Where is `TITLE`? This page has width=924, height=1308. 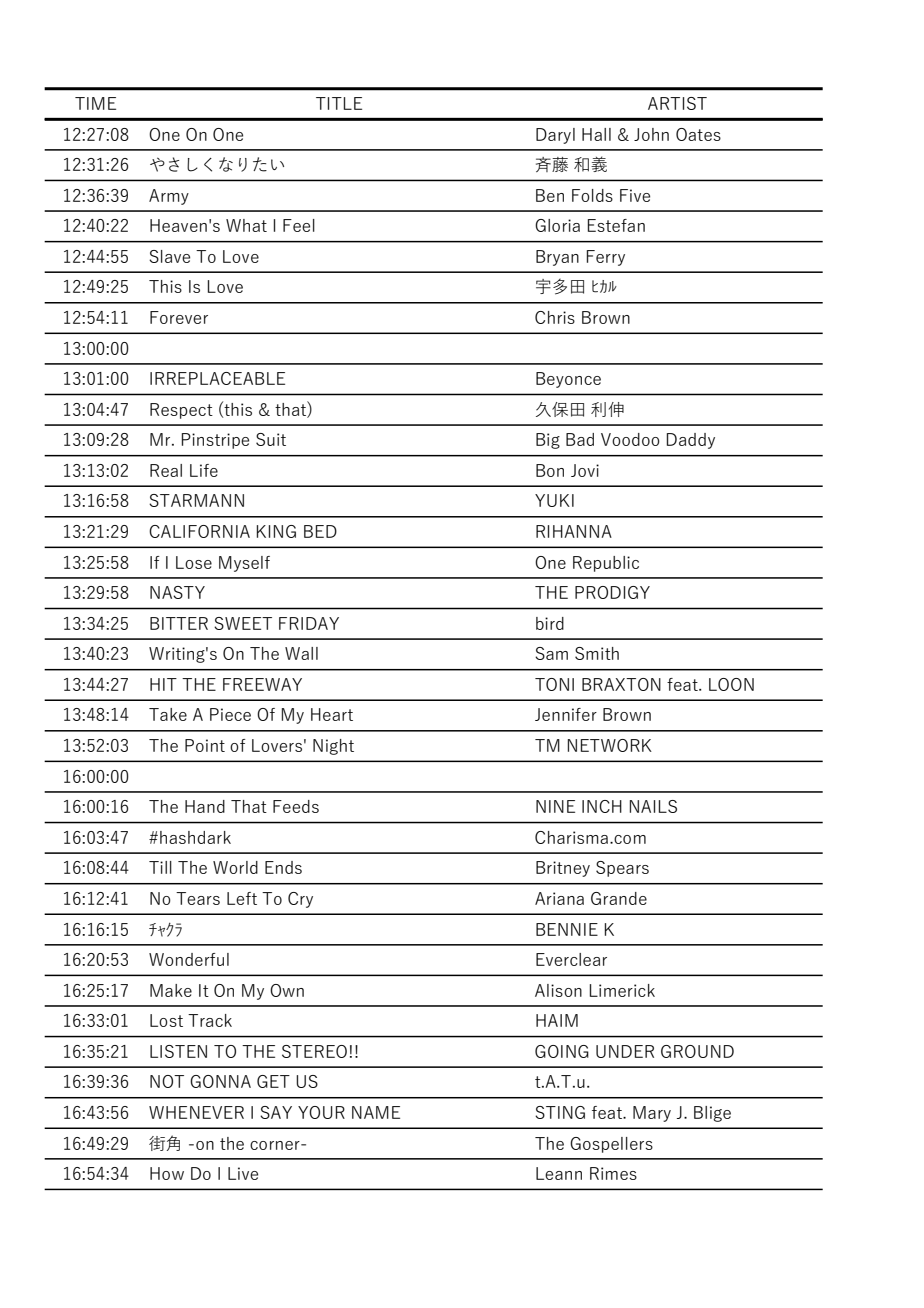
TITLE is located at coordinates (339, 103).
